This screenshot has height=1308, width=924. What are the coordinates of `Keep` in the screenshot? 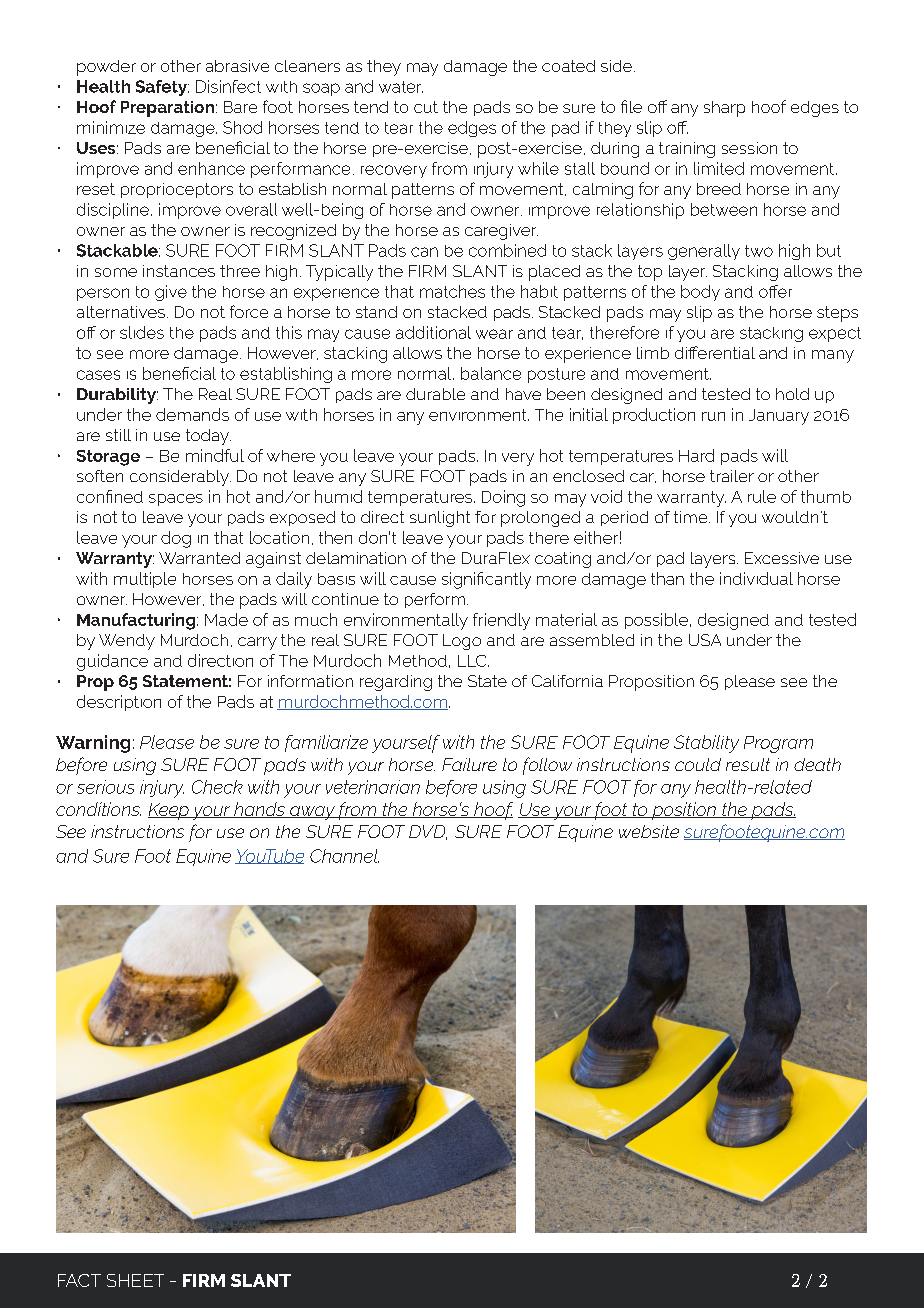 It's located at (169, 811).
